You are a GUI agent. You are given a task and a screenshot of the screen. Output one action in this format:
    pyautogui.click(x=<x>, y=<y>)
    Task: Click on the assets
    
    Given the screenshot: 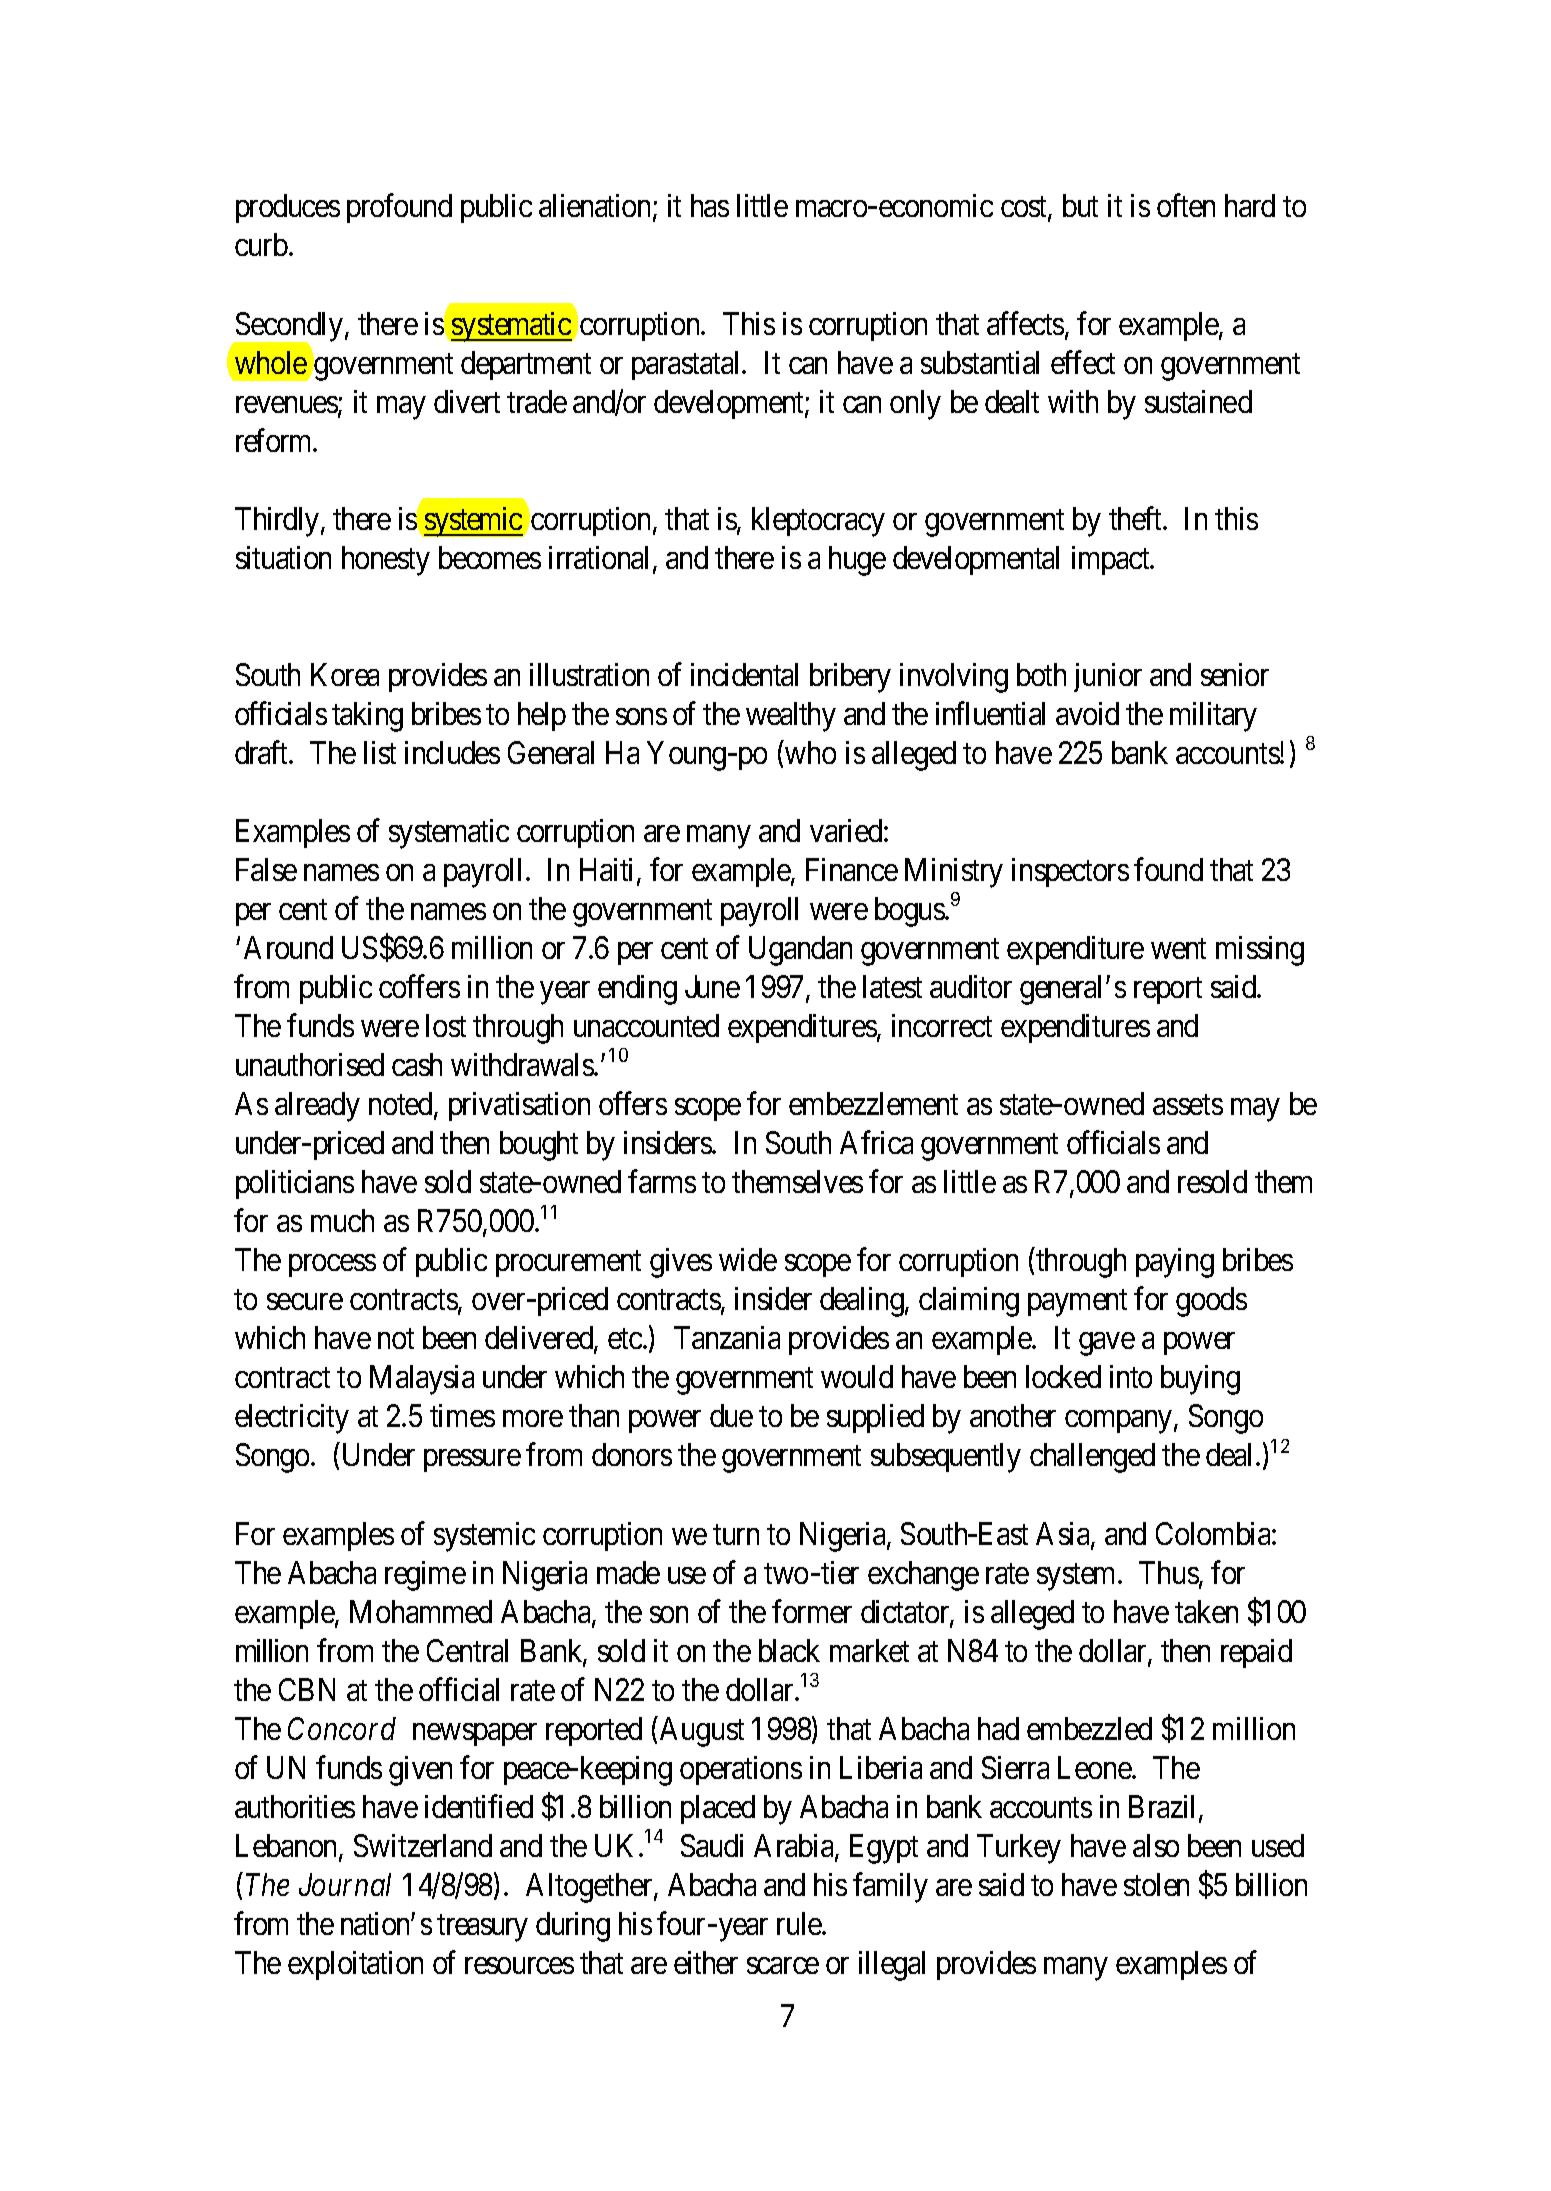 What is the action you would take?
    pyautogui.click(x=1188, y=1105)
